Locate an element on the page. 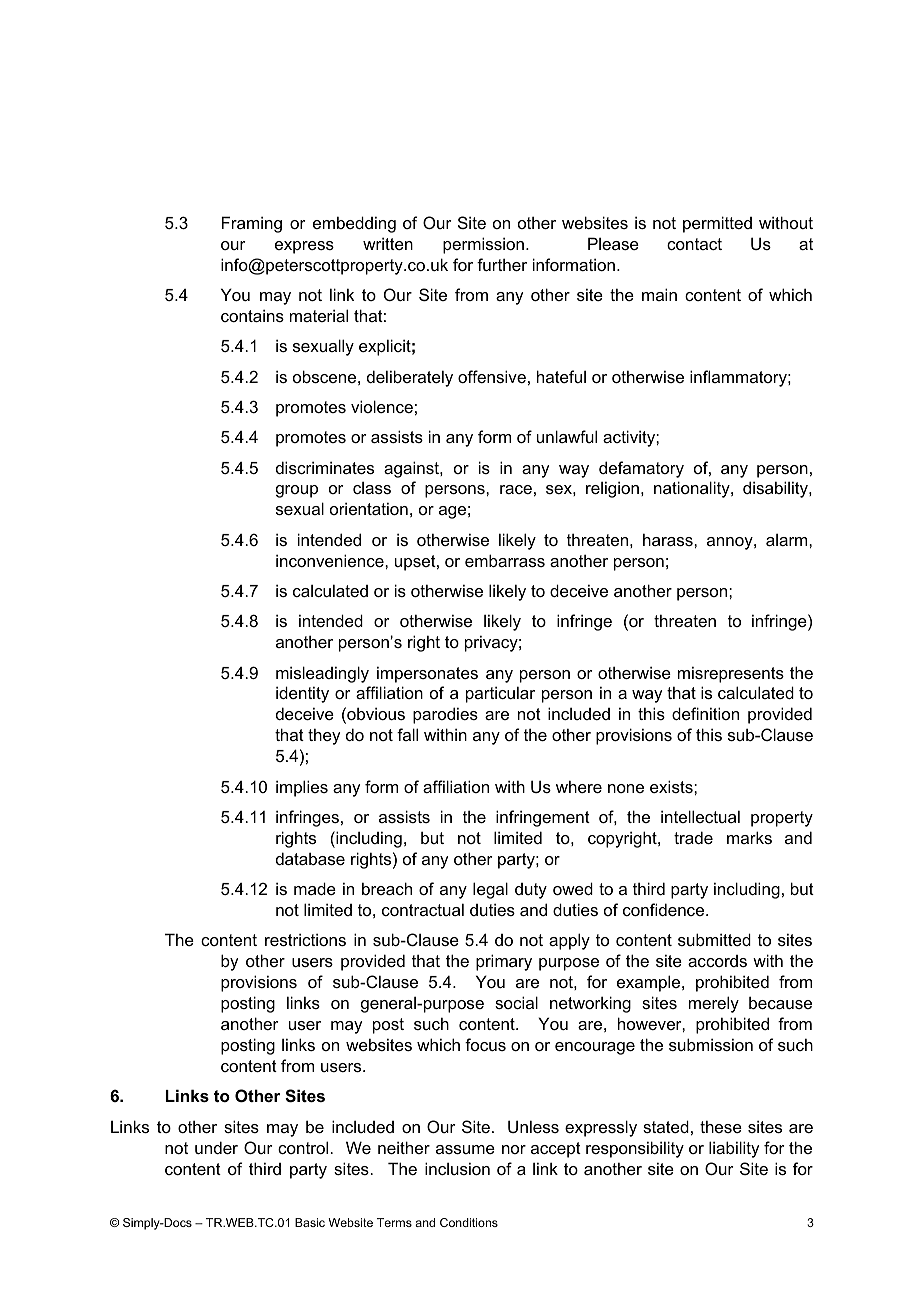  primary is located at coordinates (504, 962).
